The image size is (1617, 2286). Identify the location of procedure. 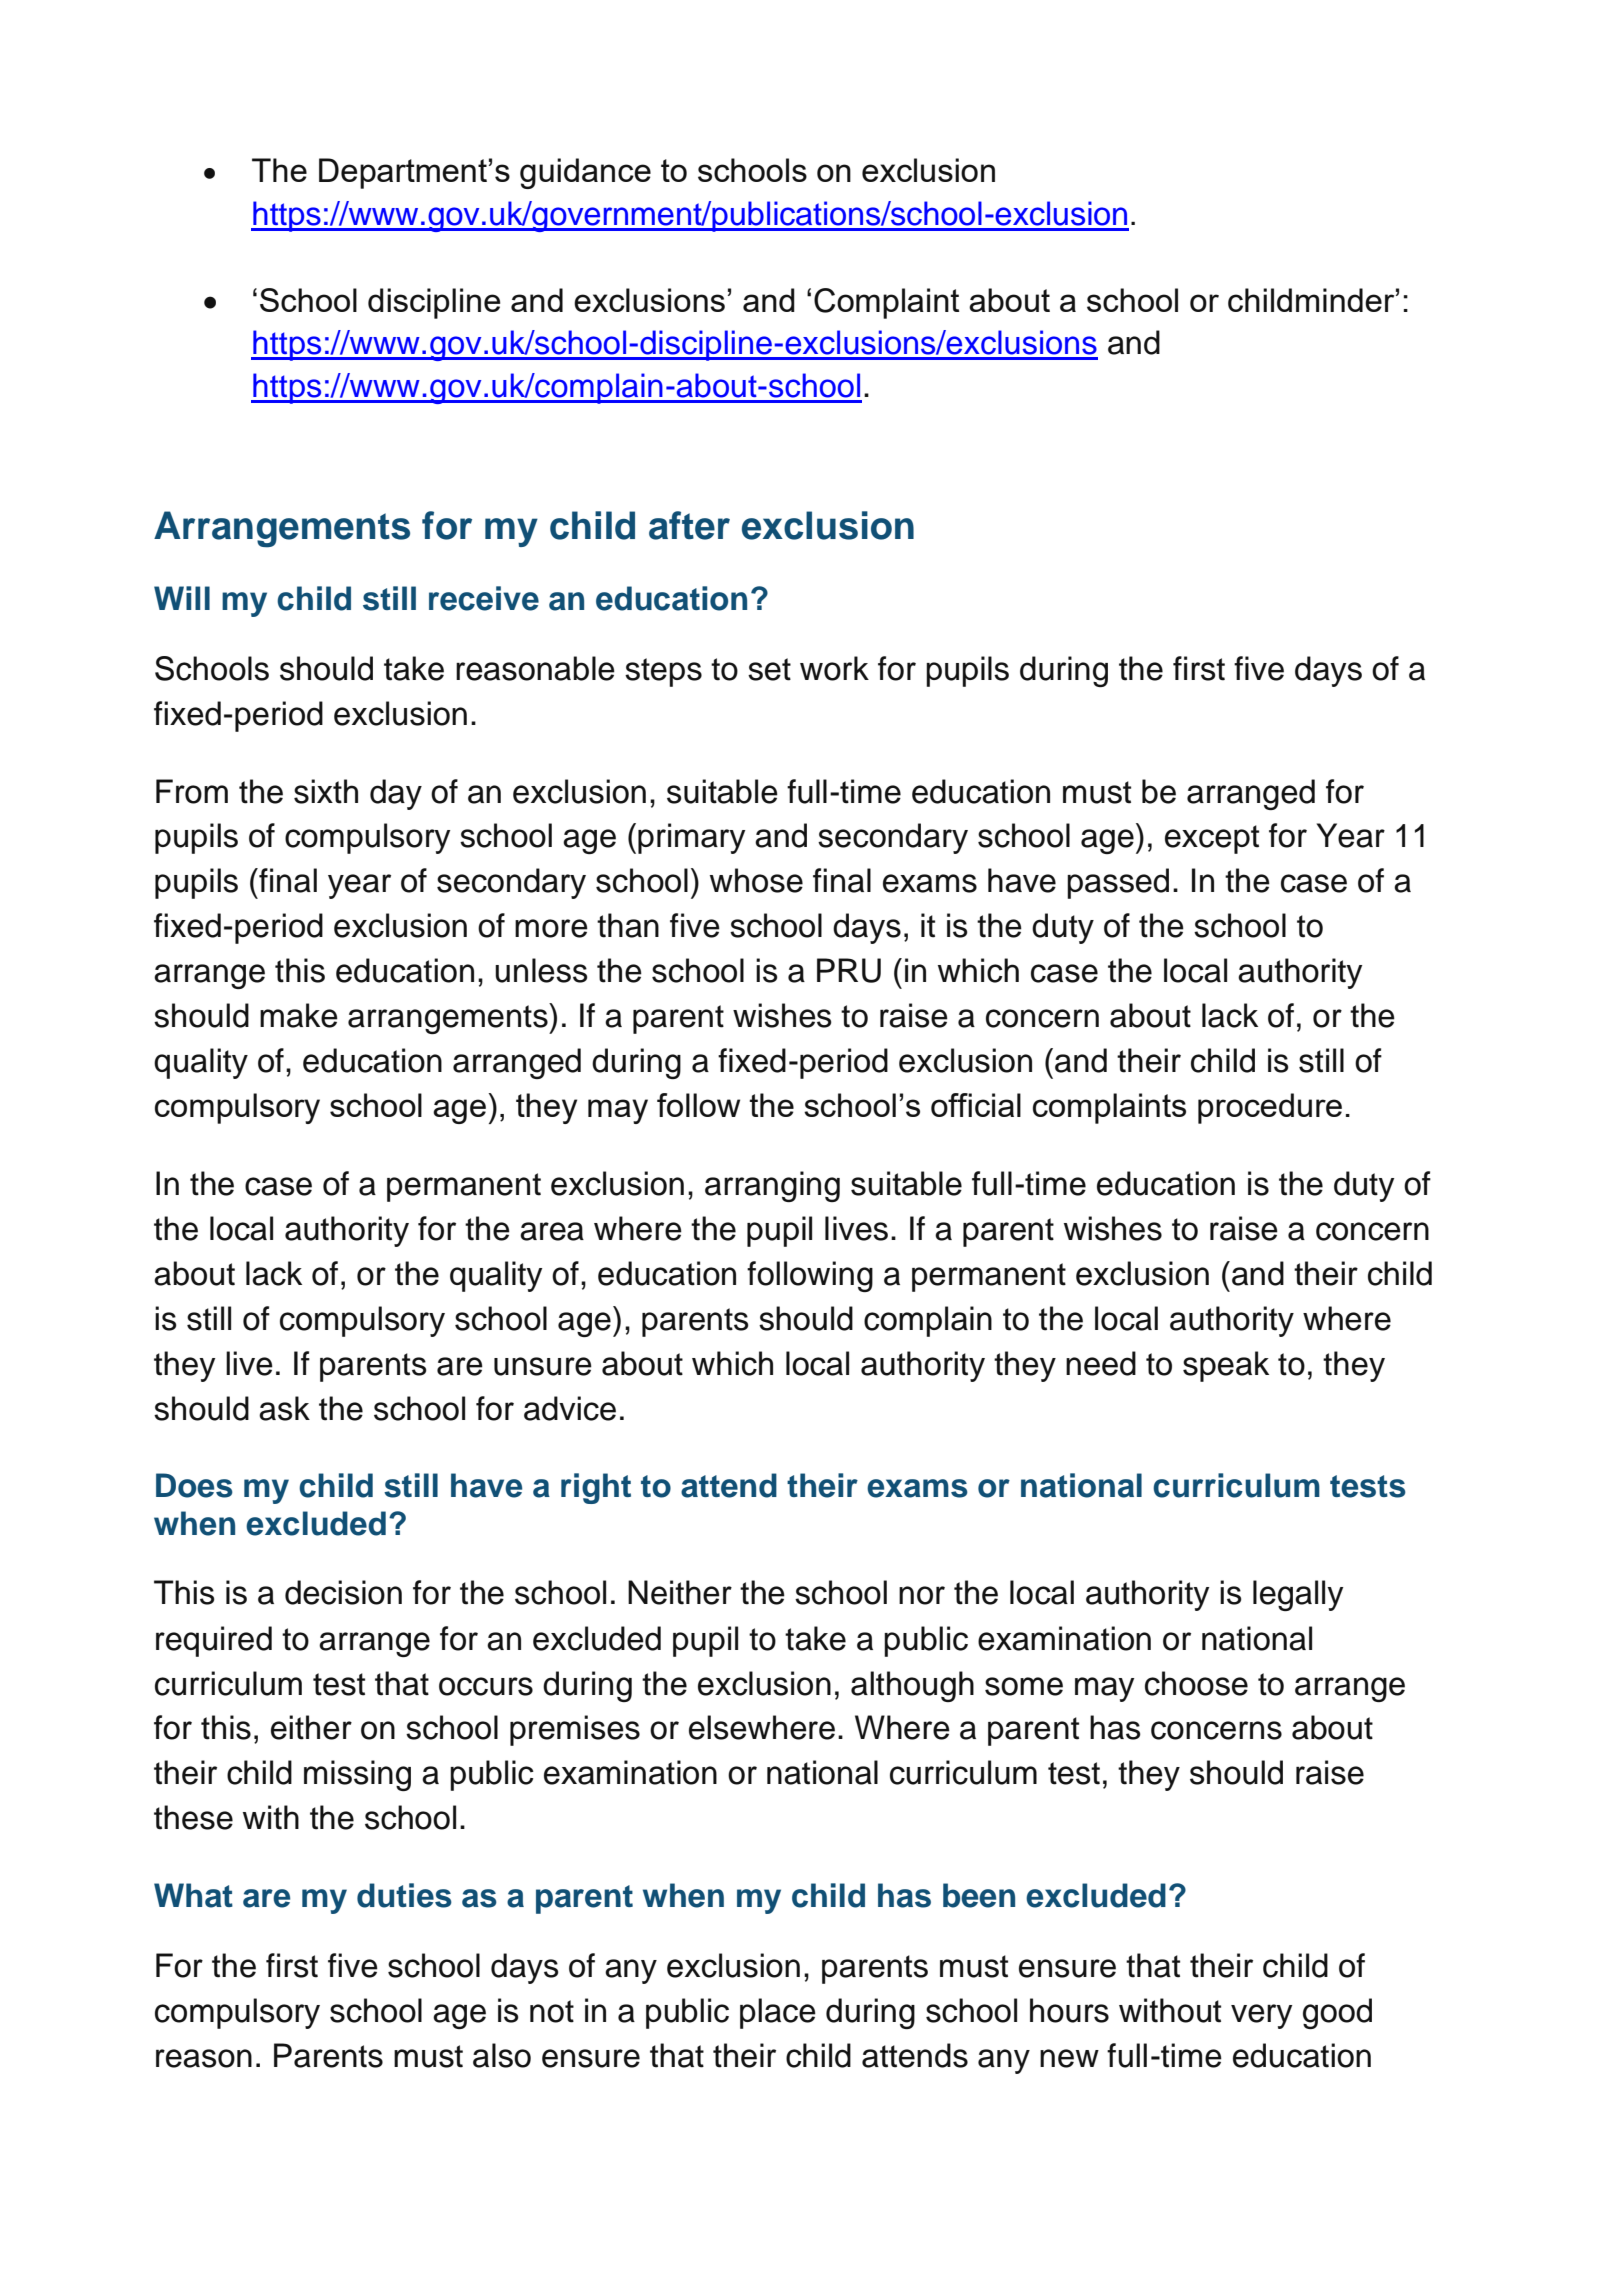
(1270, 1108).
